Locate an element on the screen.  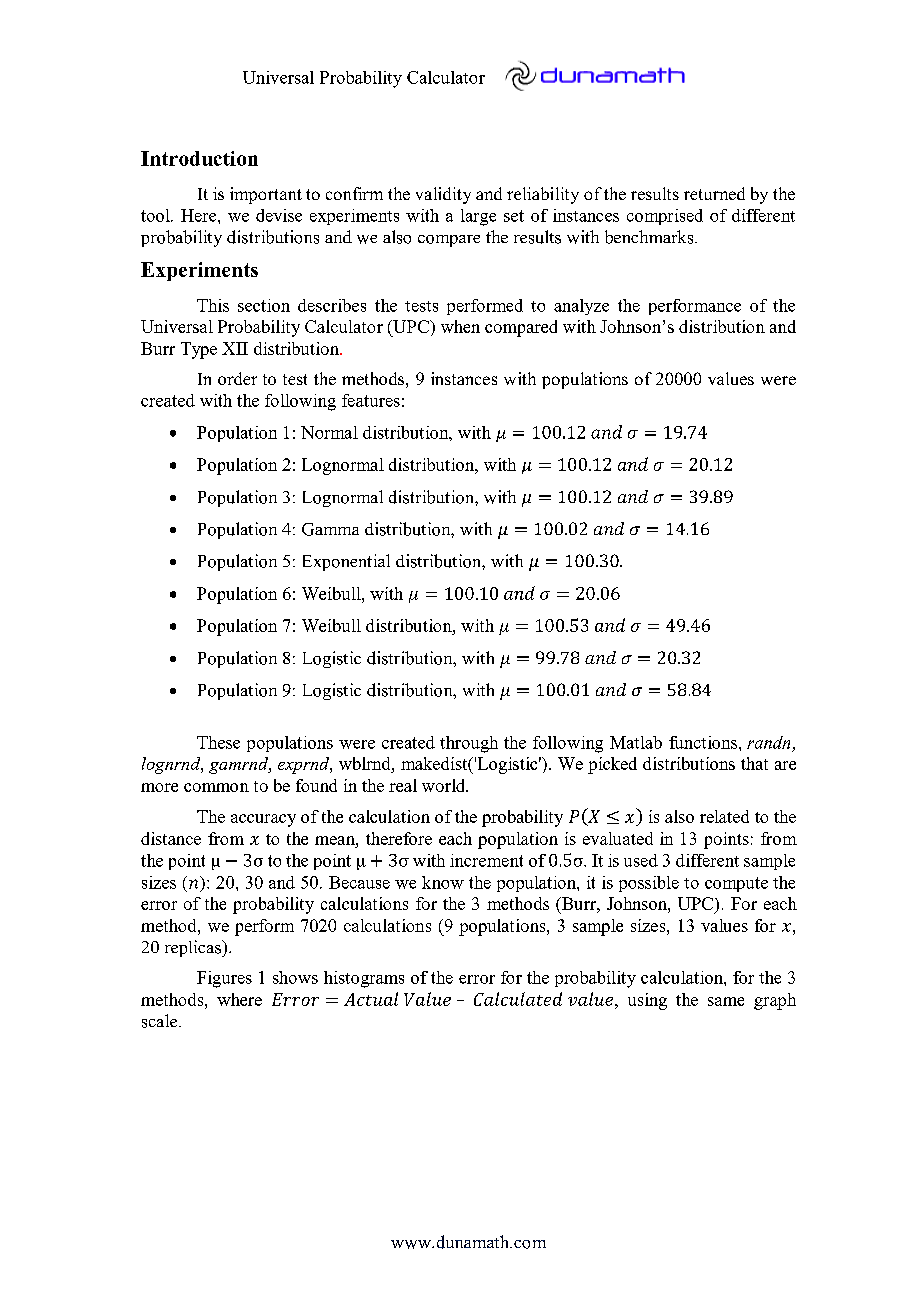
returned is located at coordinates (714, 193).
